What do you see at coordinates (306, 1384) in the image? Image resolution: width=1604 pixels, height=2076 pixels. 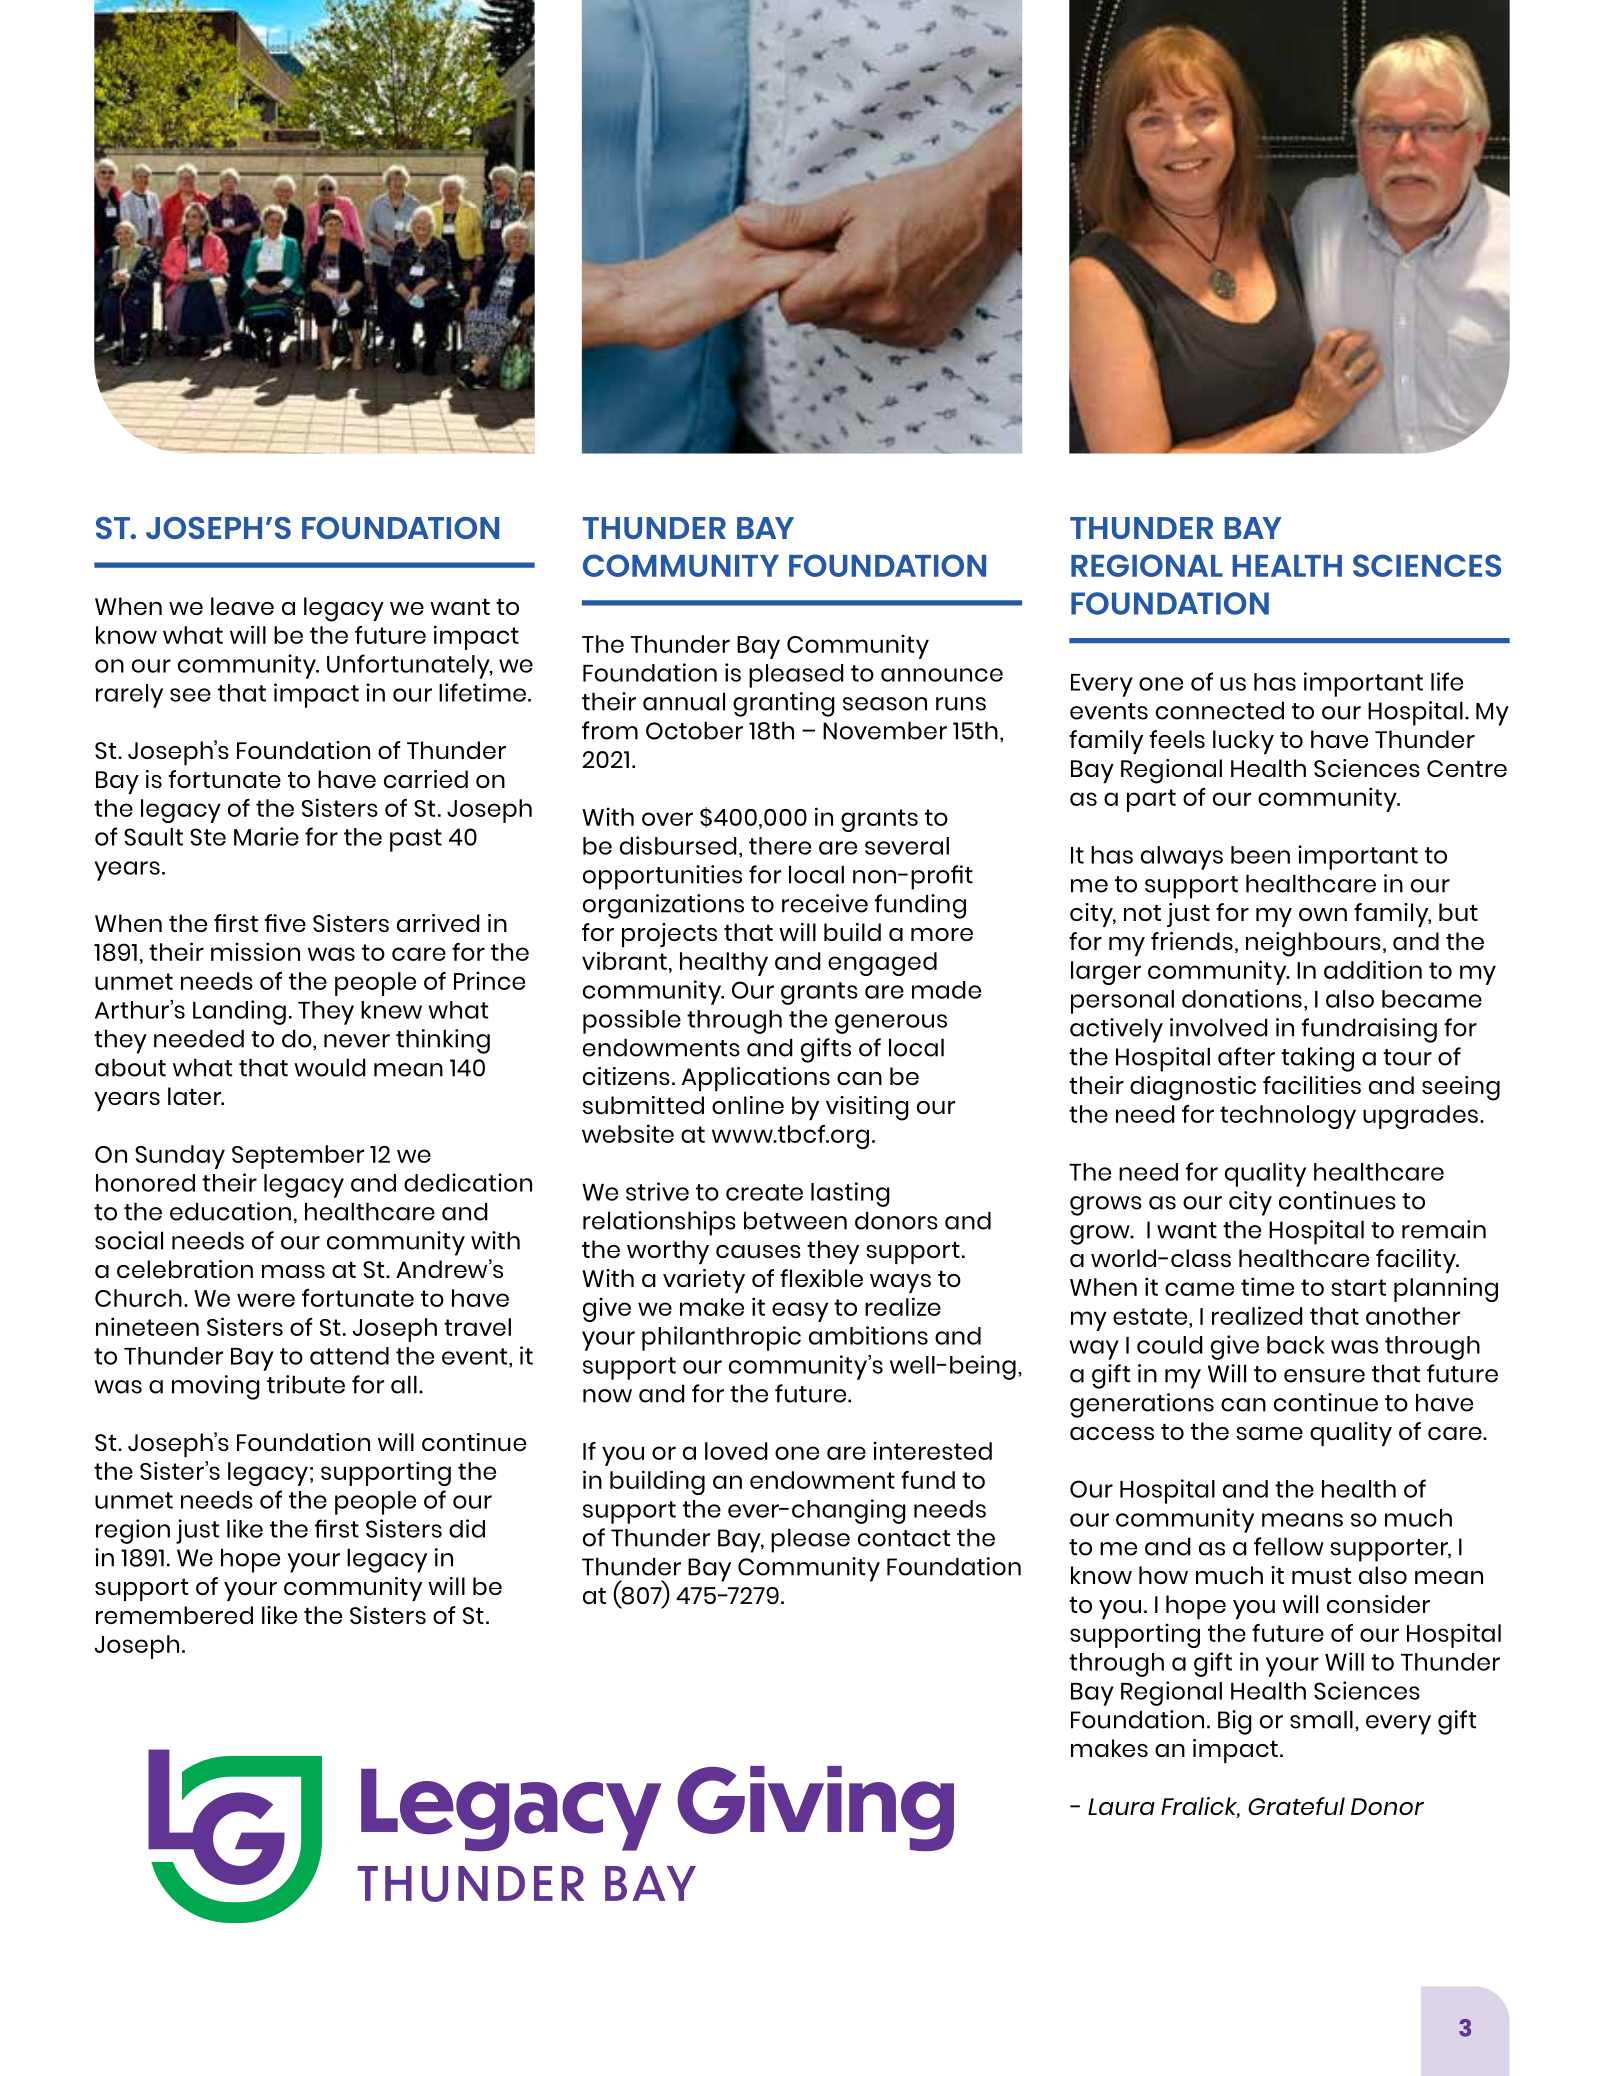 I see `tribute` at bounding box center [306, 1384].
